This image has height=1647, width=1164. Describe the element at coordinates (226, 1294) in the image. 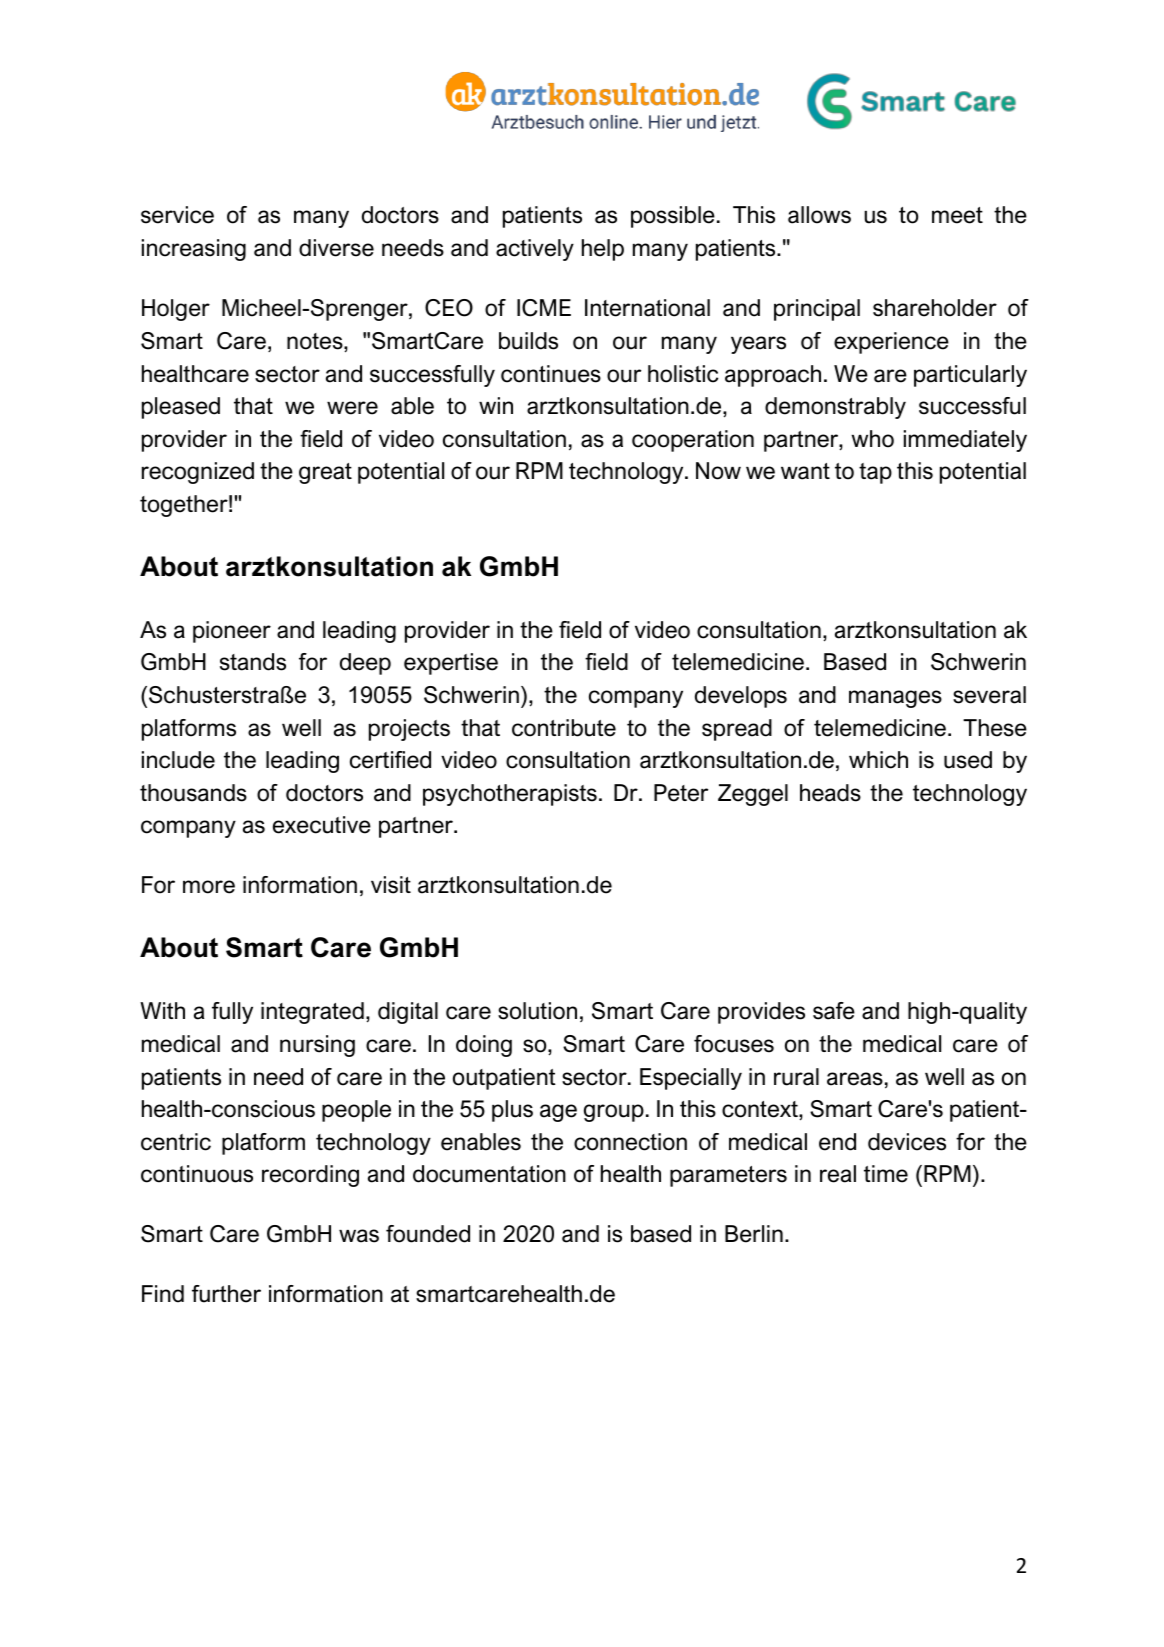

I see `further` at that location.
